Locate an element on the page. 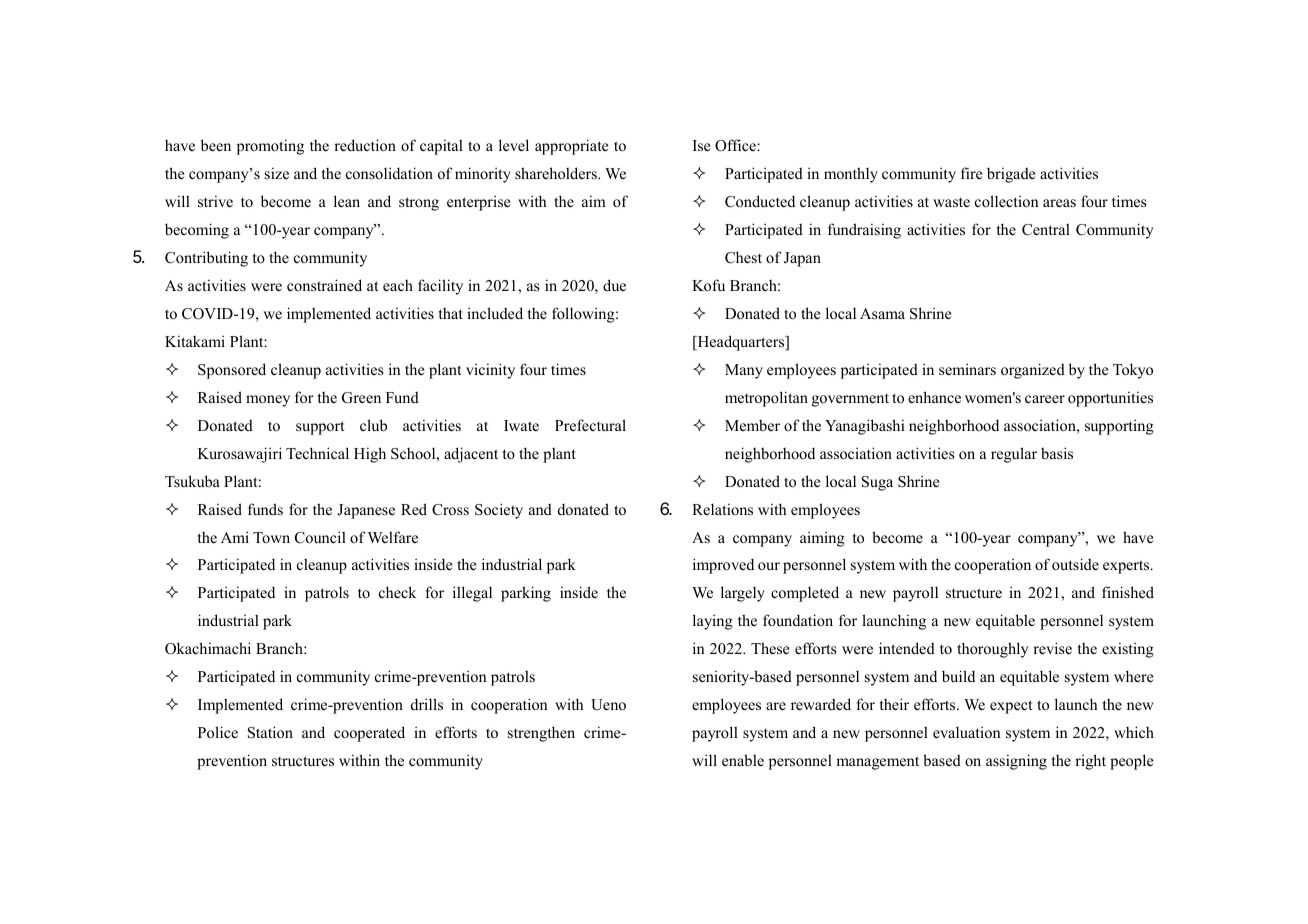 The image size is (1308, 924). size is located at coordinates (277, 173).
